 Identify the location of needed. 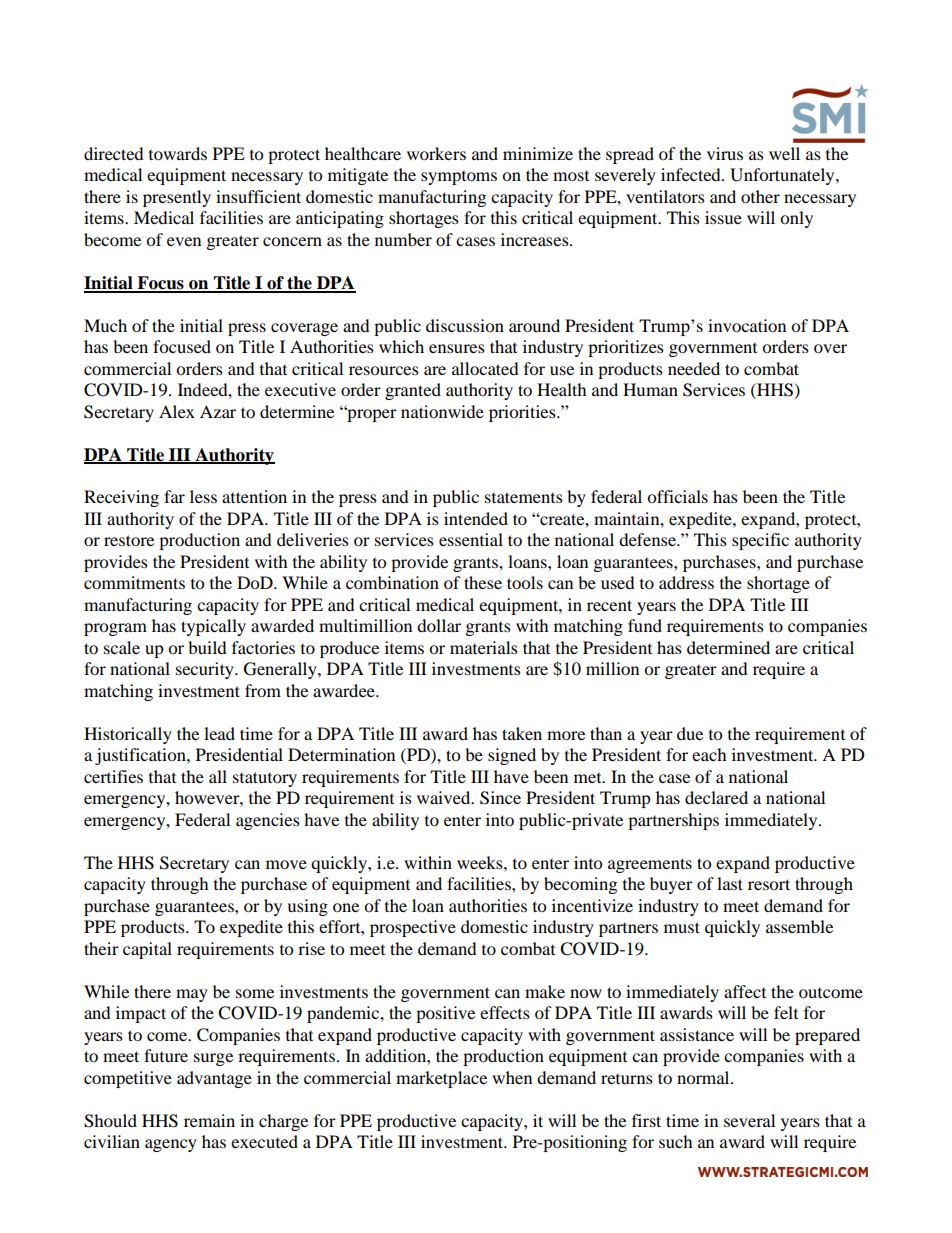
(694, 368).
